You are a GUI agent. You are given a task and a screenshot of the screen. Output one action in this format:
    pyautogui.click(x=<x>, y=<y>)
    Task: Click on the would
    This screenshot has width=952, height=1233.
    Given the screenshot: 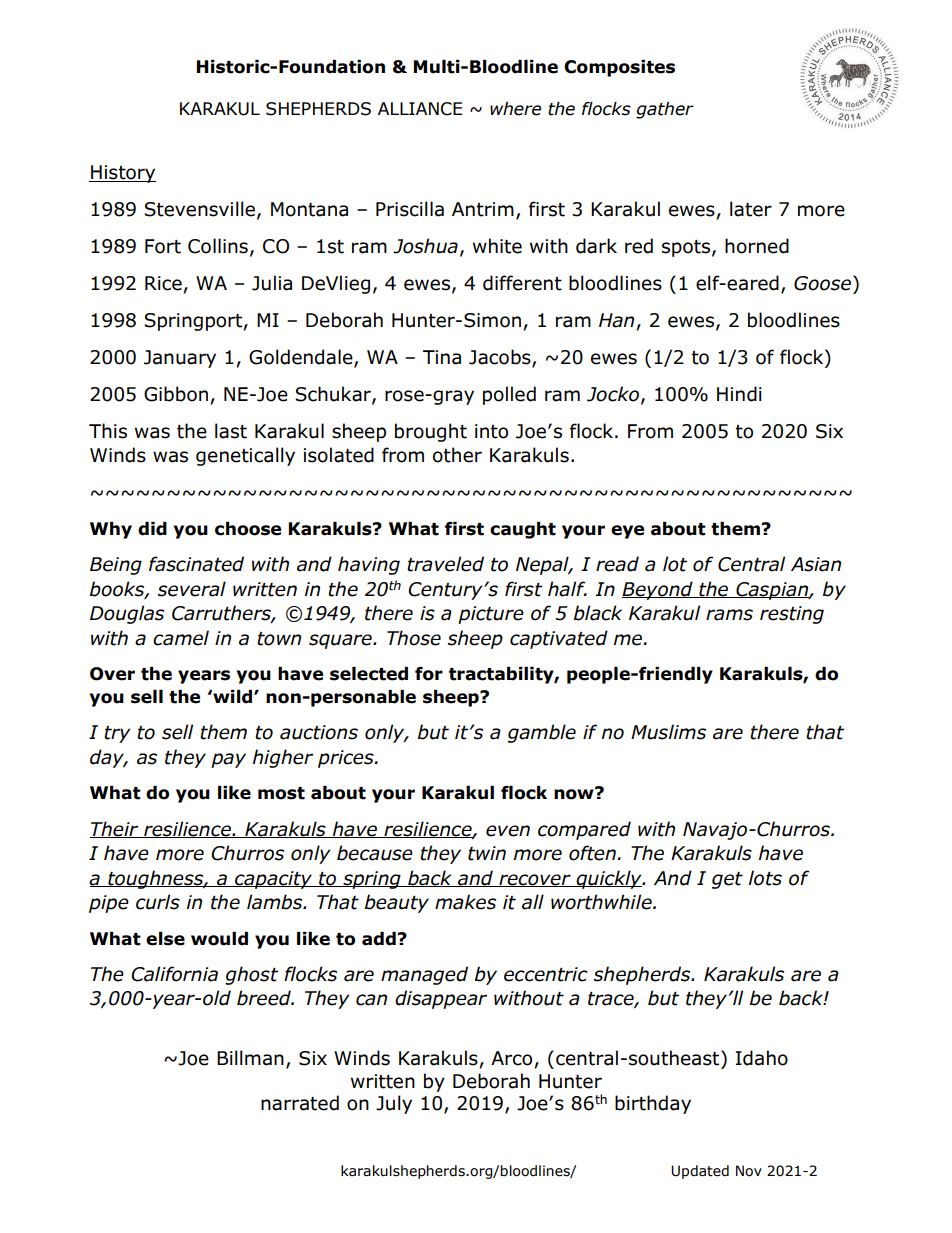 What is the action you would take?
    pyautogui.click(x=219, y=939)
